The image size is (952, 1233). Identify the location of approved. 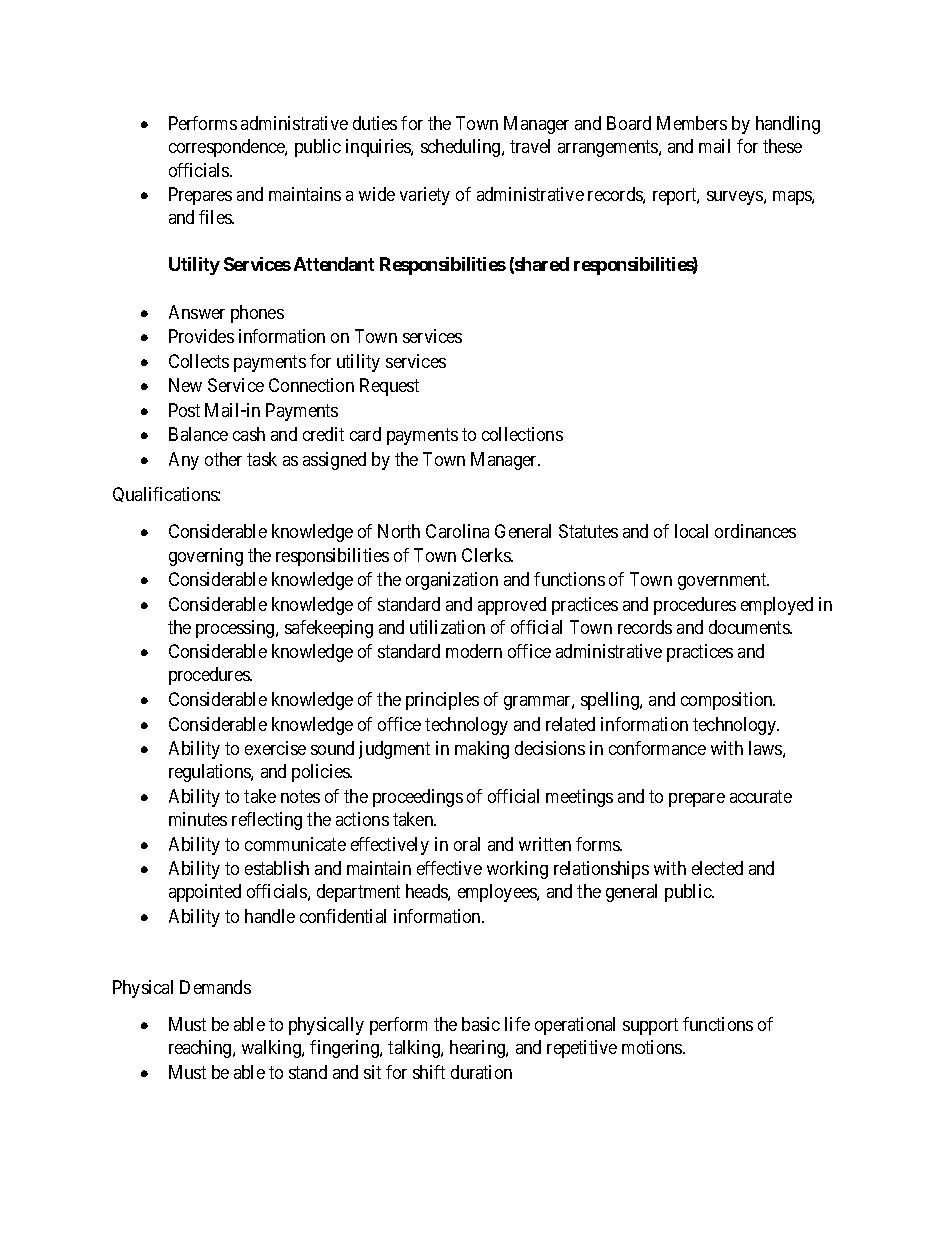
(512, 606).
